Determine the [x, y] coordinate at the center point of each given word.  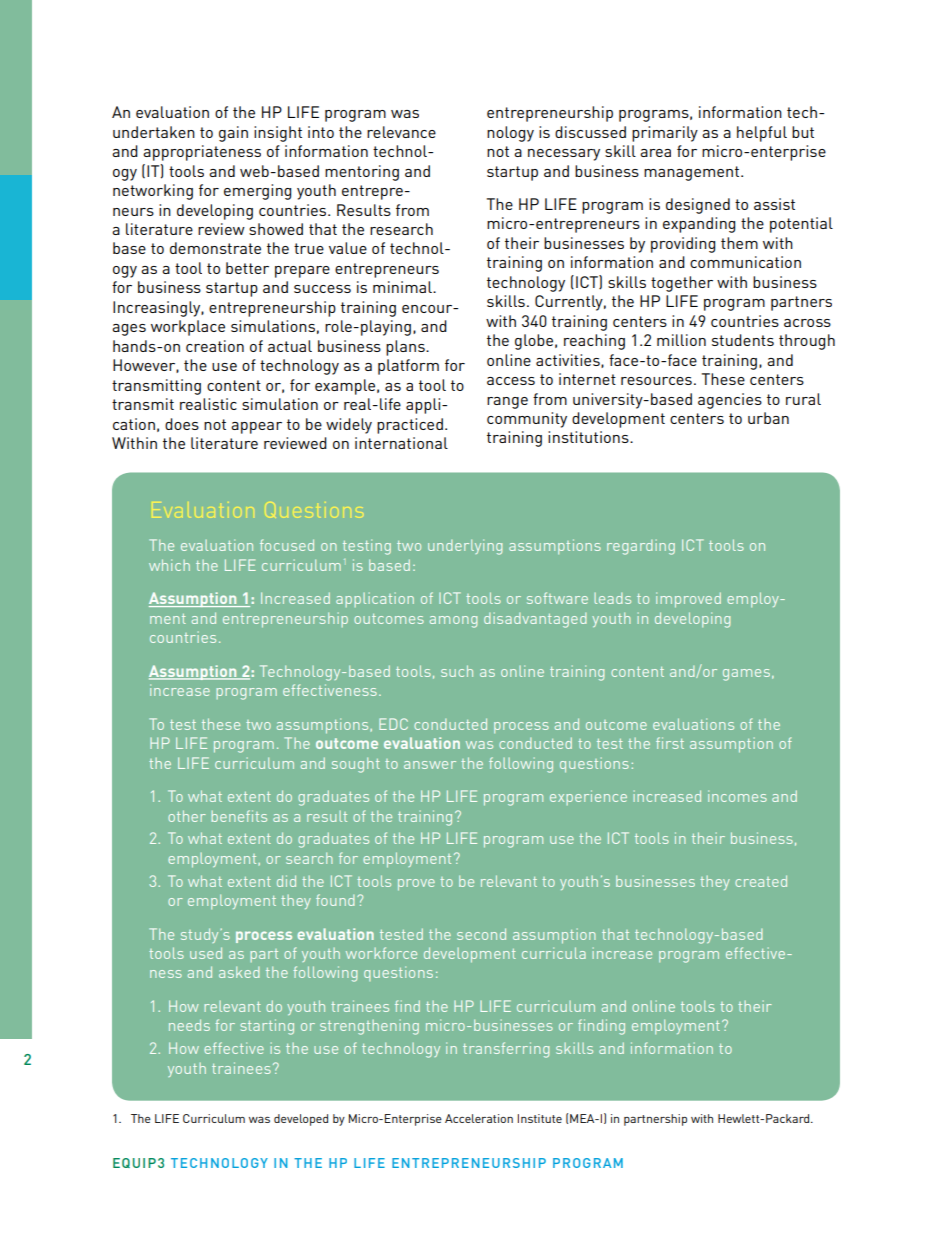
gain [233, 134]
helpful [762, 134]
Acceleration [479, 1118]
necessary [564, 155]
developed [301, 1120]
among [453, 622]
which [169, 565]
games [746, 675]
